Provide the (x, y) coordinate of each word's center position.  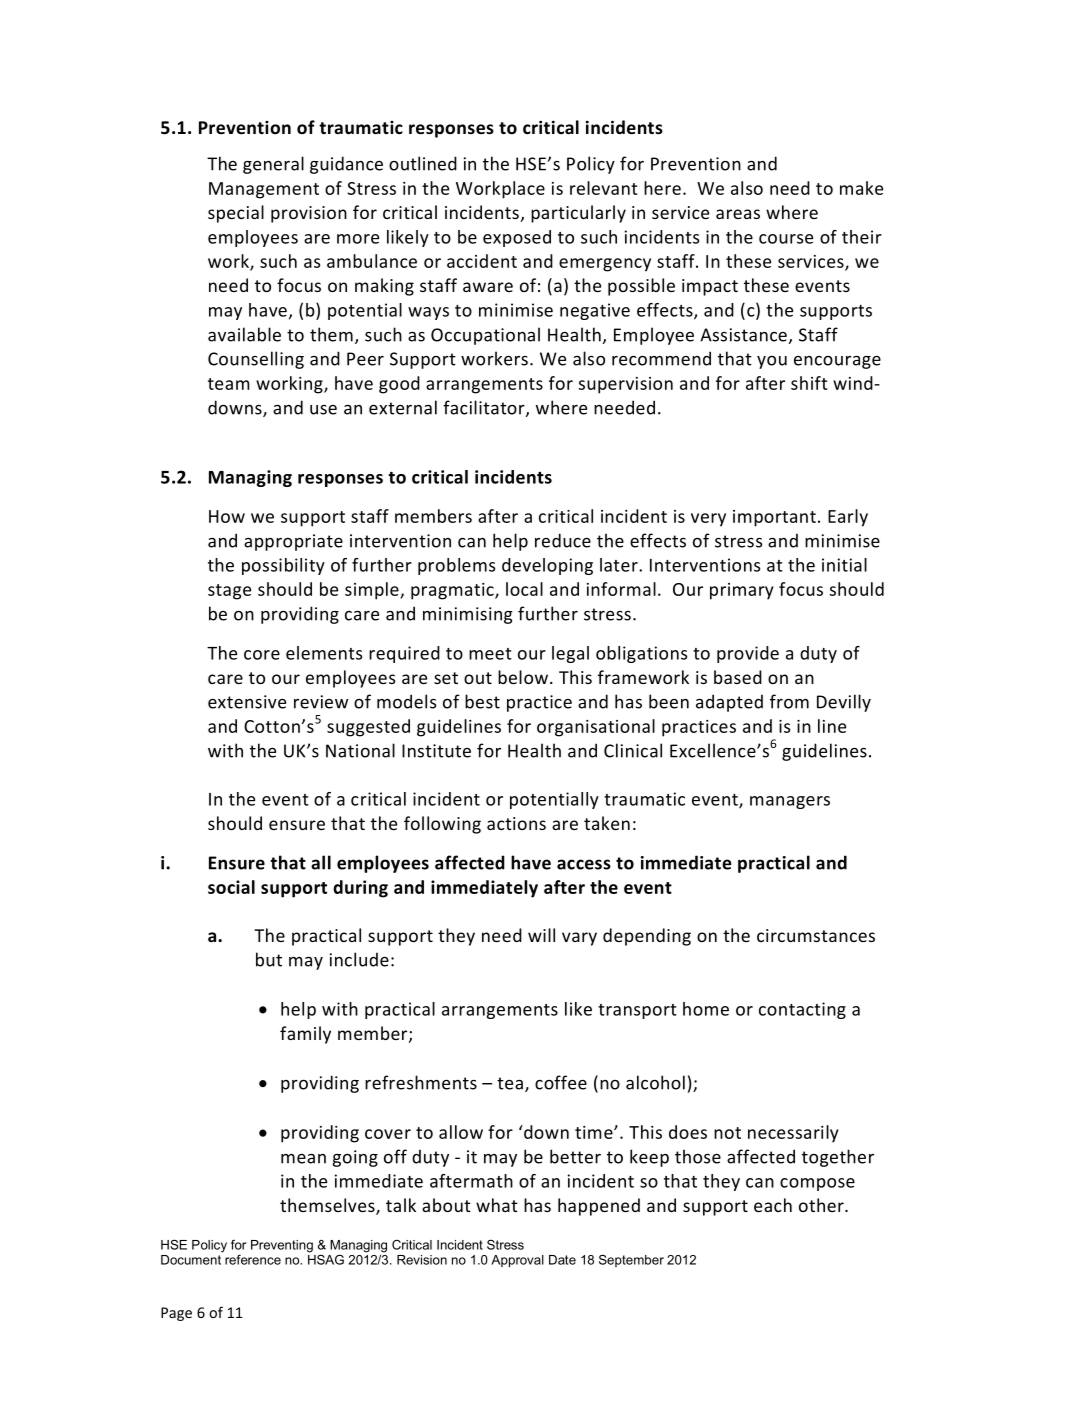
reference (253, 1259)
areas (738, 214)
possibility (283, 566)
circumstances (816, 935)
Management (264, 190)
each (773, 1205)
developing (547, 566)
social (231, 887)
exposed (517, 238)
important (774, 518)
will (541, 935)
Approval (517, 1261)
